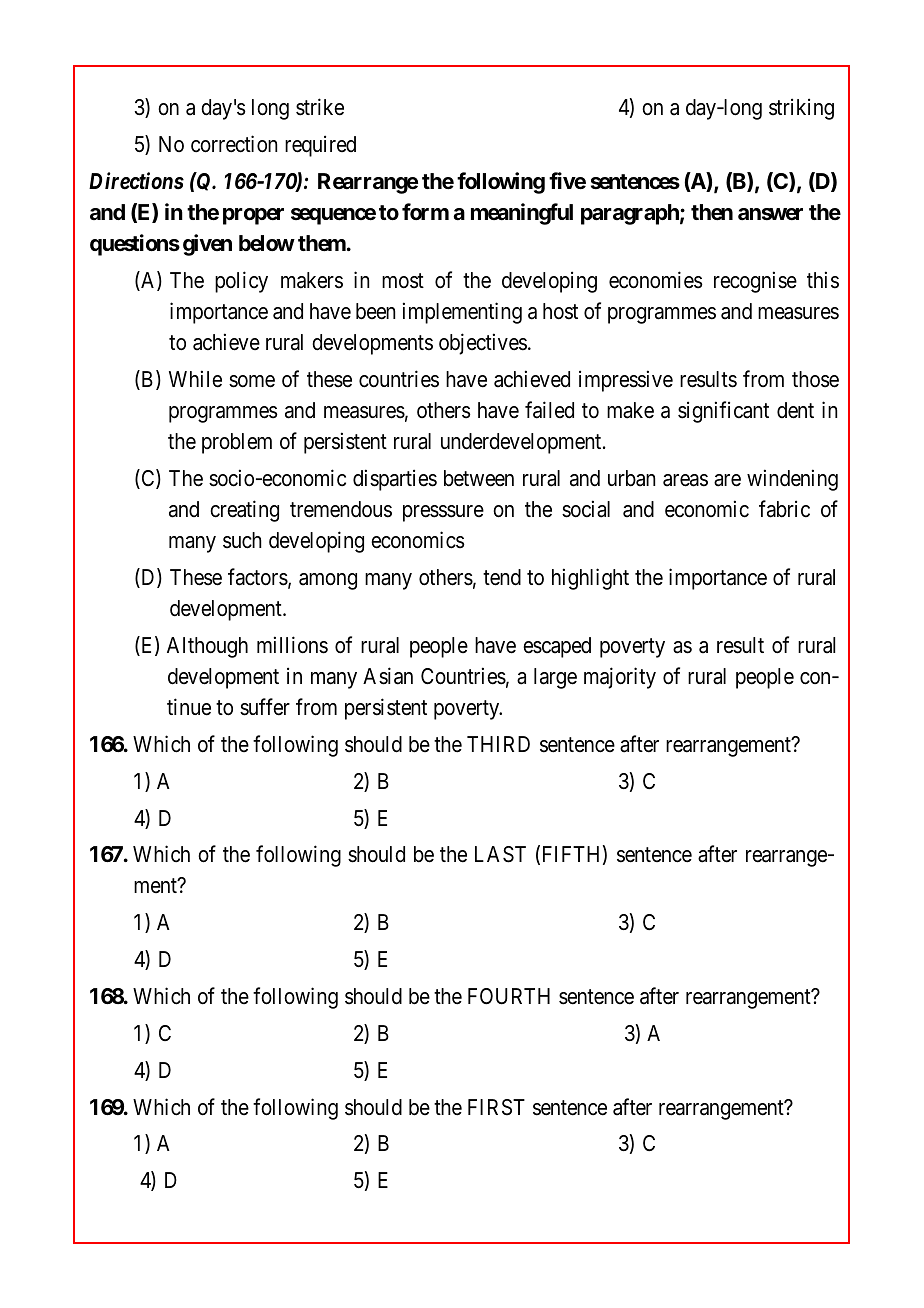 The height and width of the page is (1308, 924). I want to click on FIRST, so click(496, 1107).
